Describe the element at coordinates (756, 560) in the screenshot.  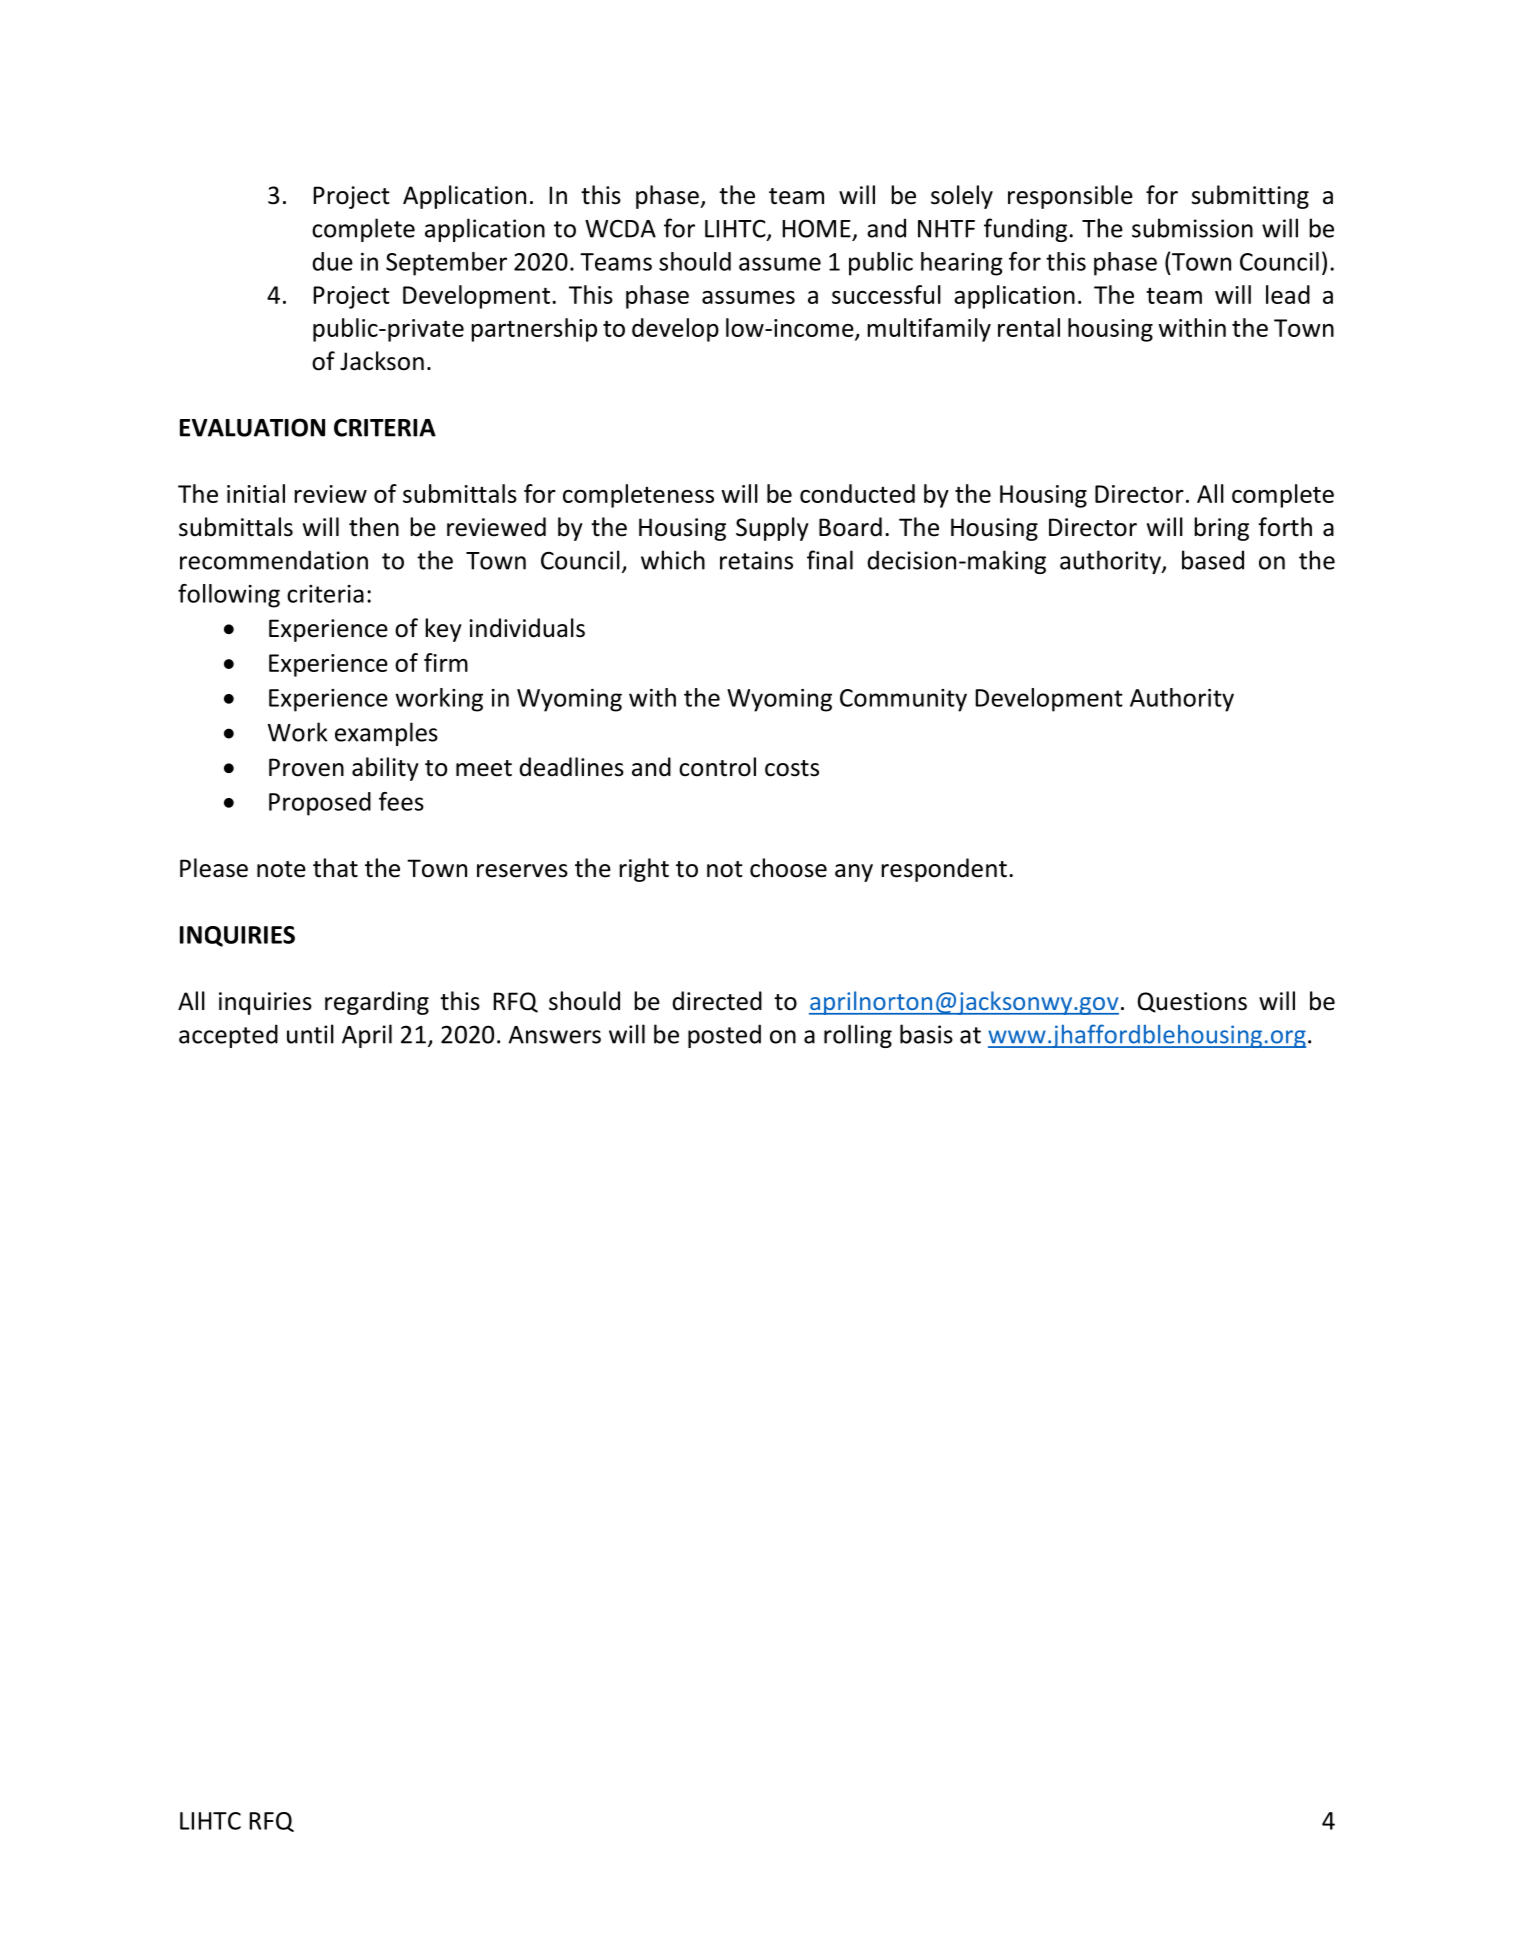
I see `retains` at that location.
